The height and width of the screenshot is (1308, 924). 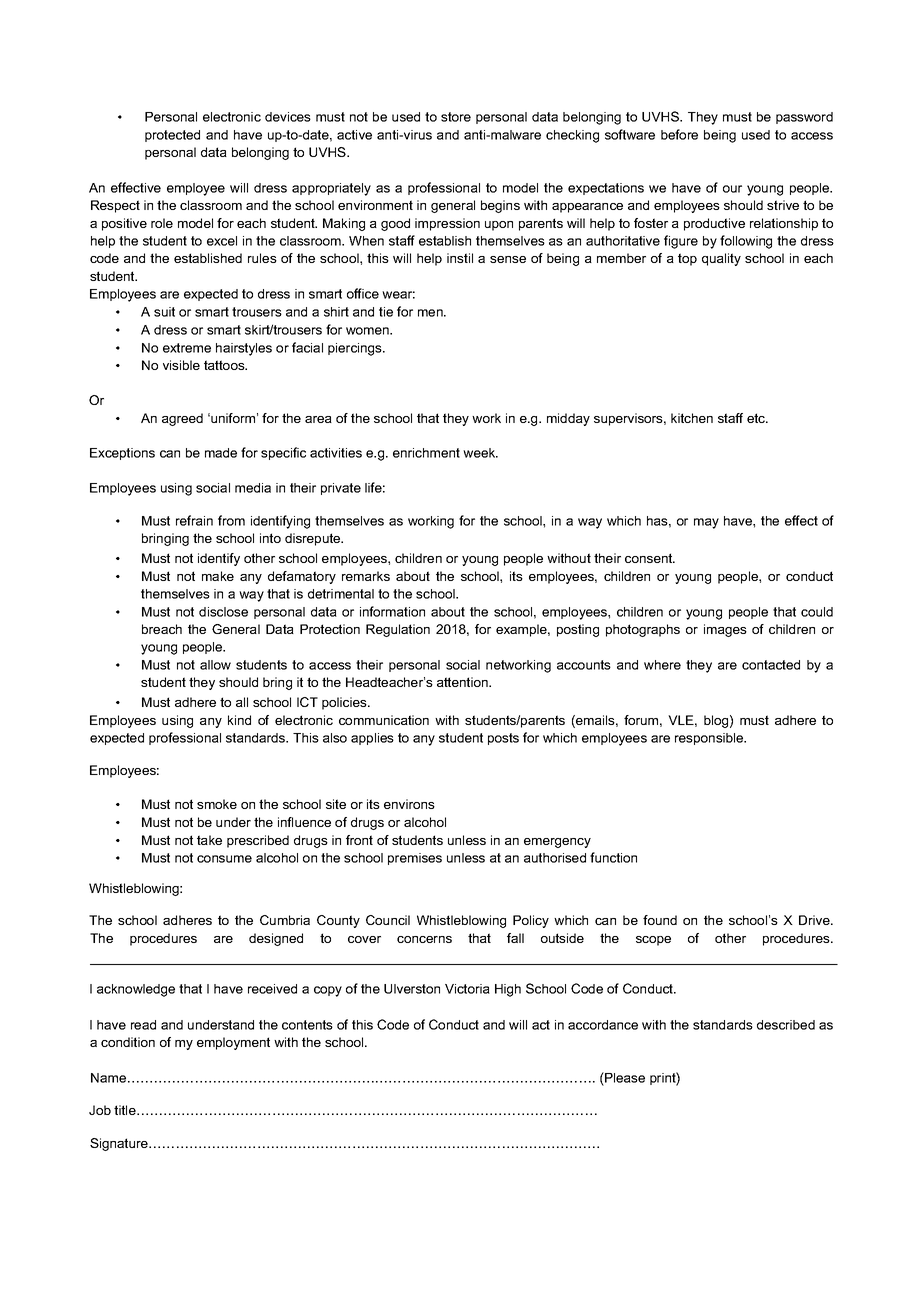 What do you see at coordinates (480, 453) in the screenshot?
I see `week` at bounding box center [480, 453].
